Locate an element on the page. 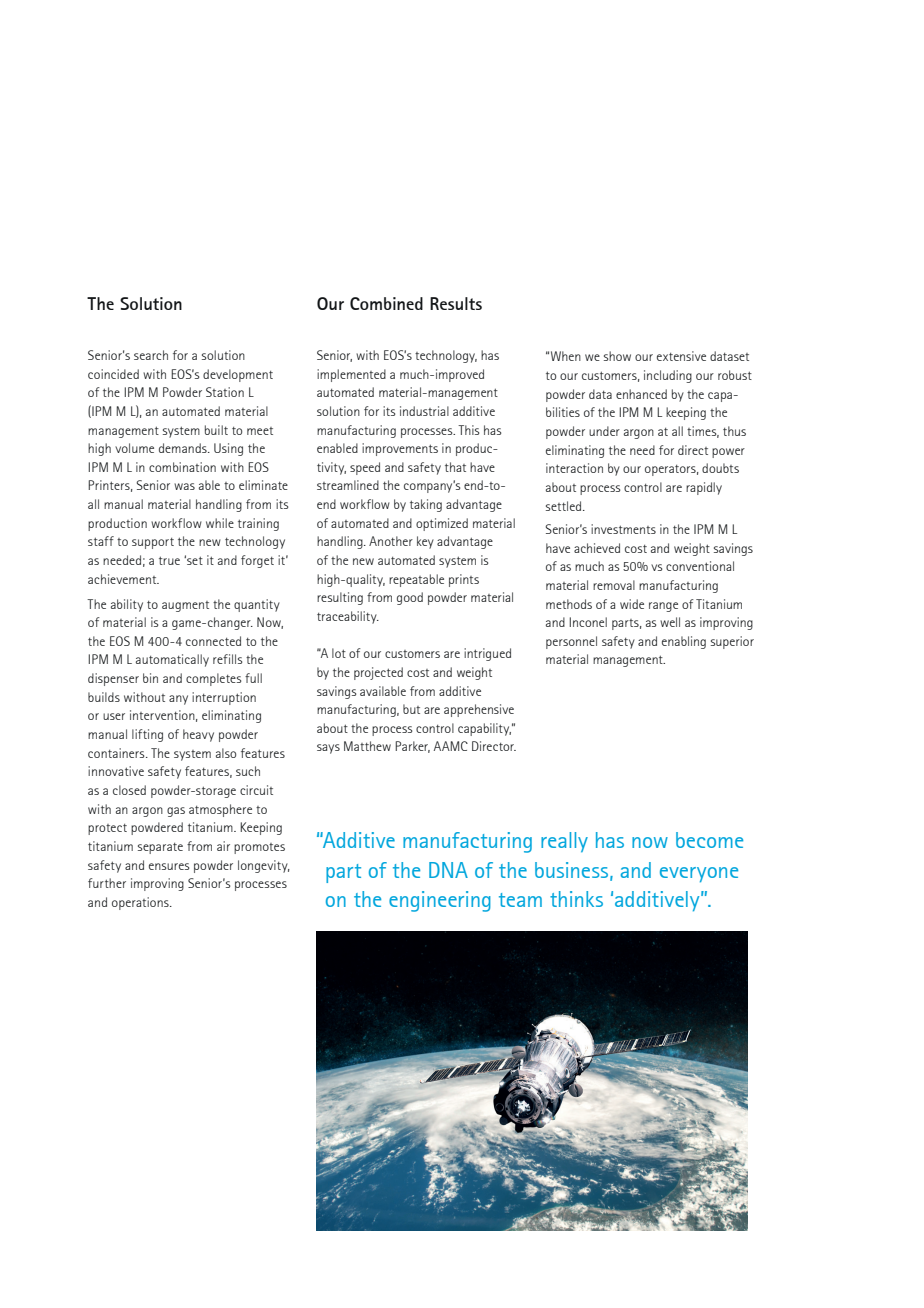 The image size is (924, 1308). extensive is located at coordinates (681, 356).
